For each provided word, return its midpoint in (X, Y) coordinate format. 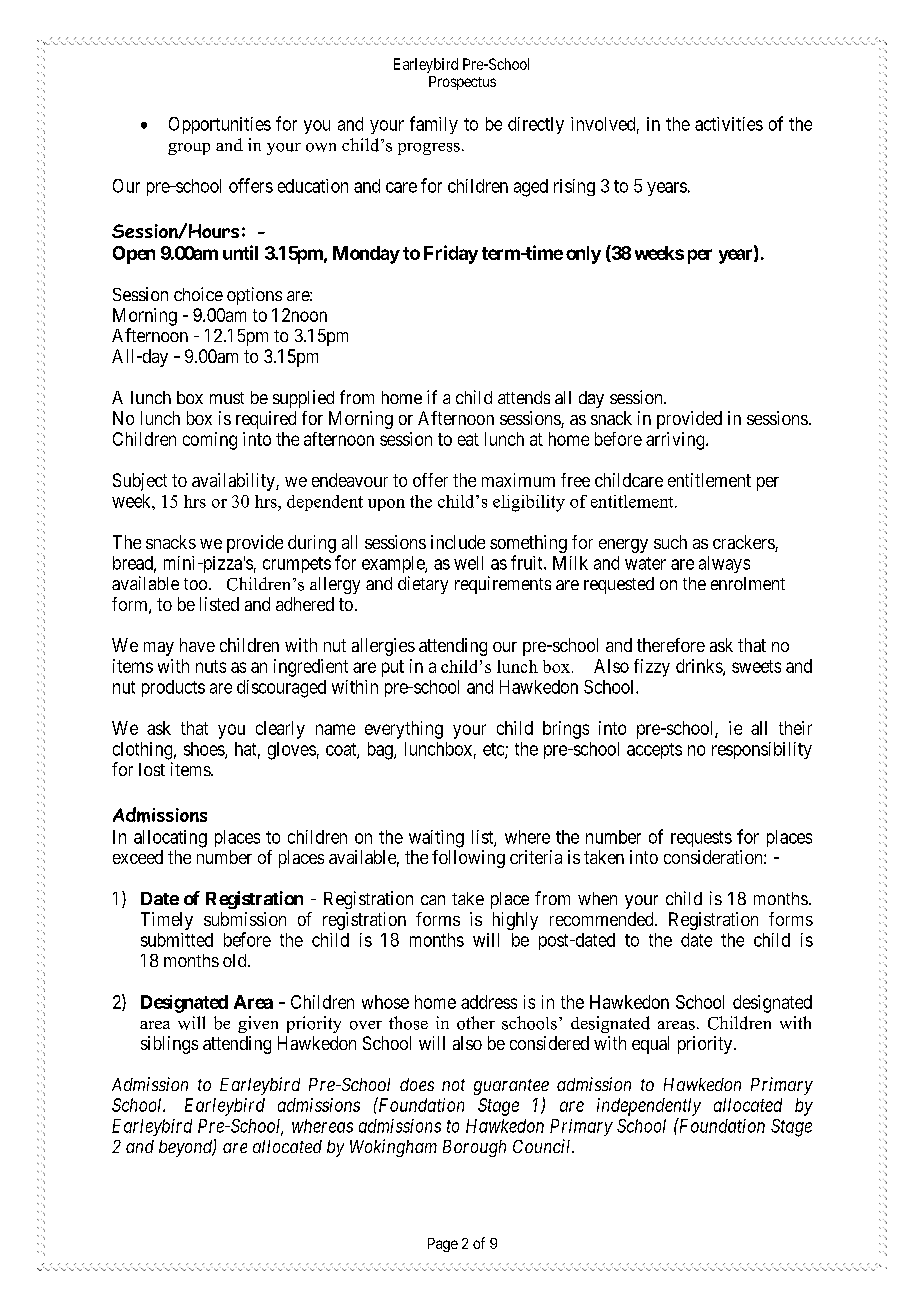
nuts (211, 666)
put (393, 668)
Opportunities (220, 125)
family (434, 125)
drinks (700, 667)
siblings (169, 1045)
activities (729, 124)
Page (443, 1245)
